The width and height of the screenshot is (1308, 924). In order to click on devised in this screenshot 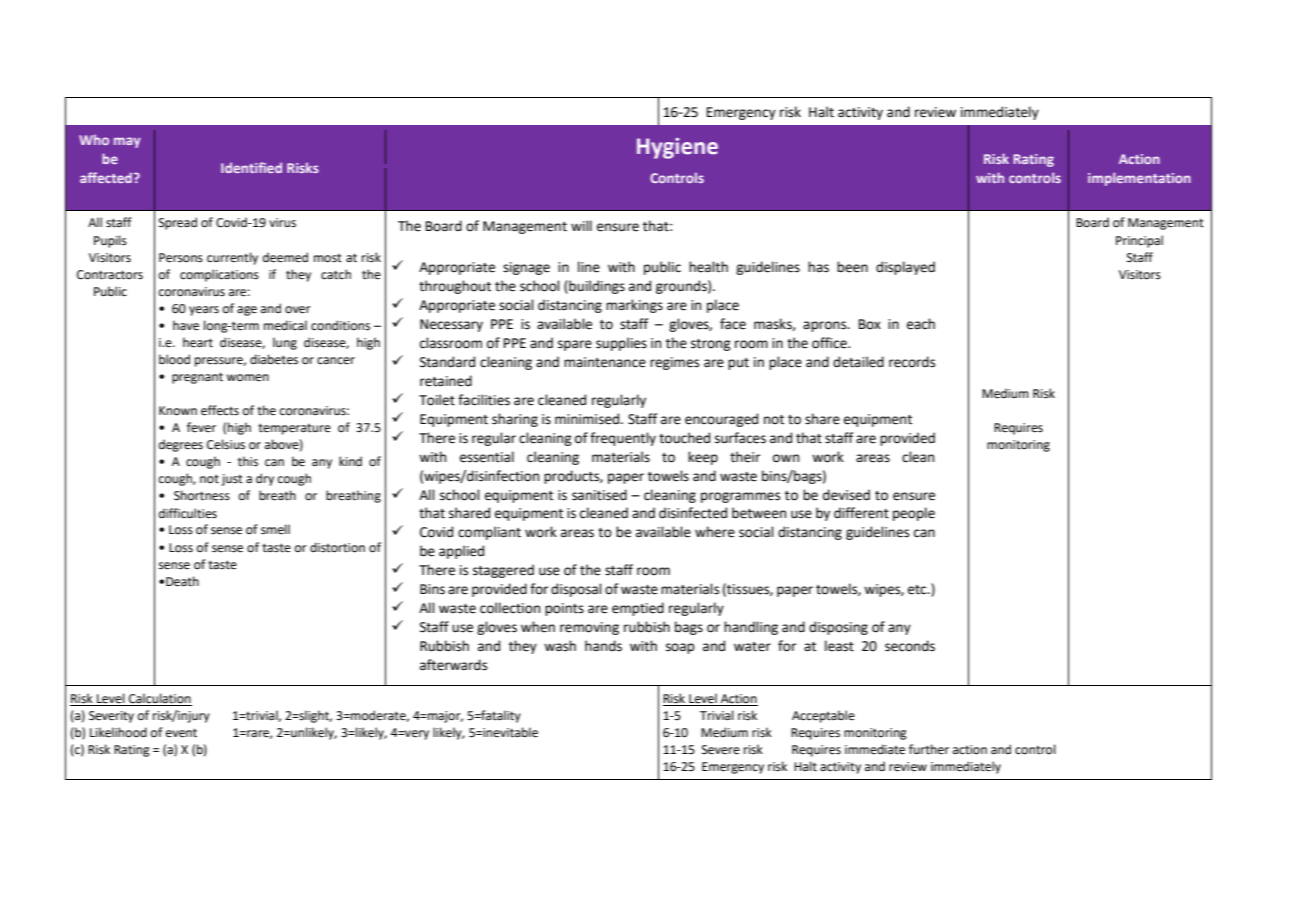, I will do `click(846, 495)`.
